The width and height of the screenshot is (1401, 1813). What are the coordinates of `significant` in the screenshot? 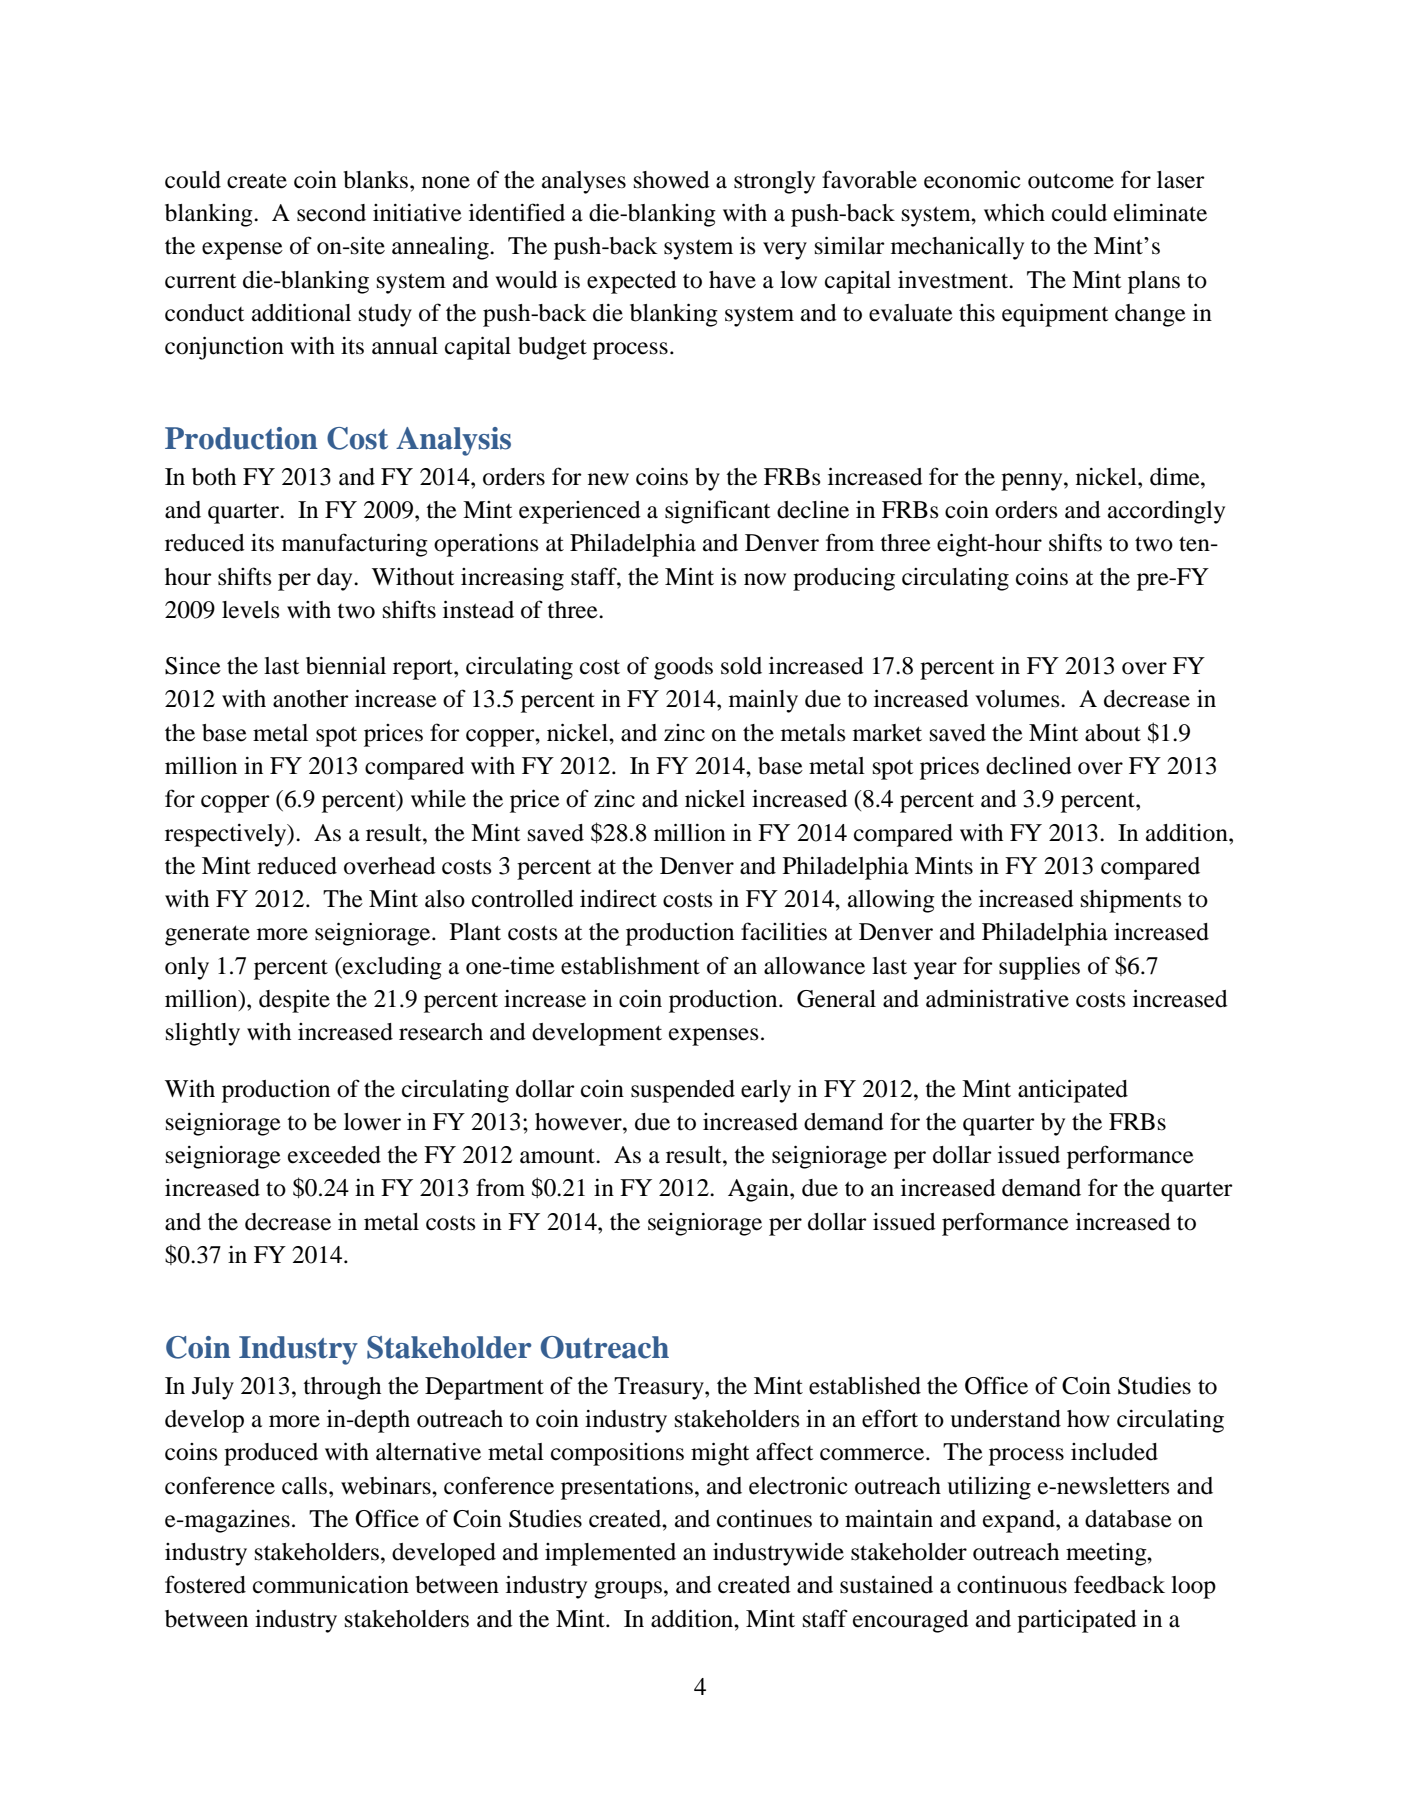 It's located at (718, 512).
